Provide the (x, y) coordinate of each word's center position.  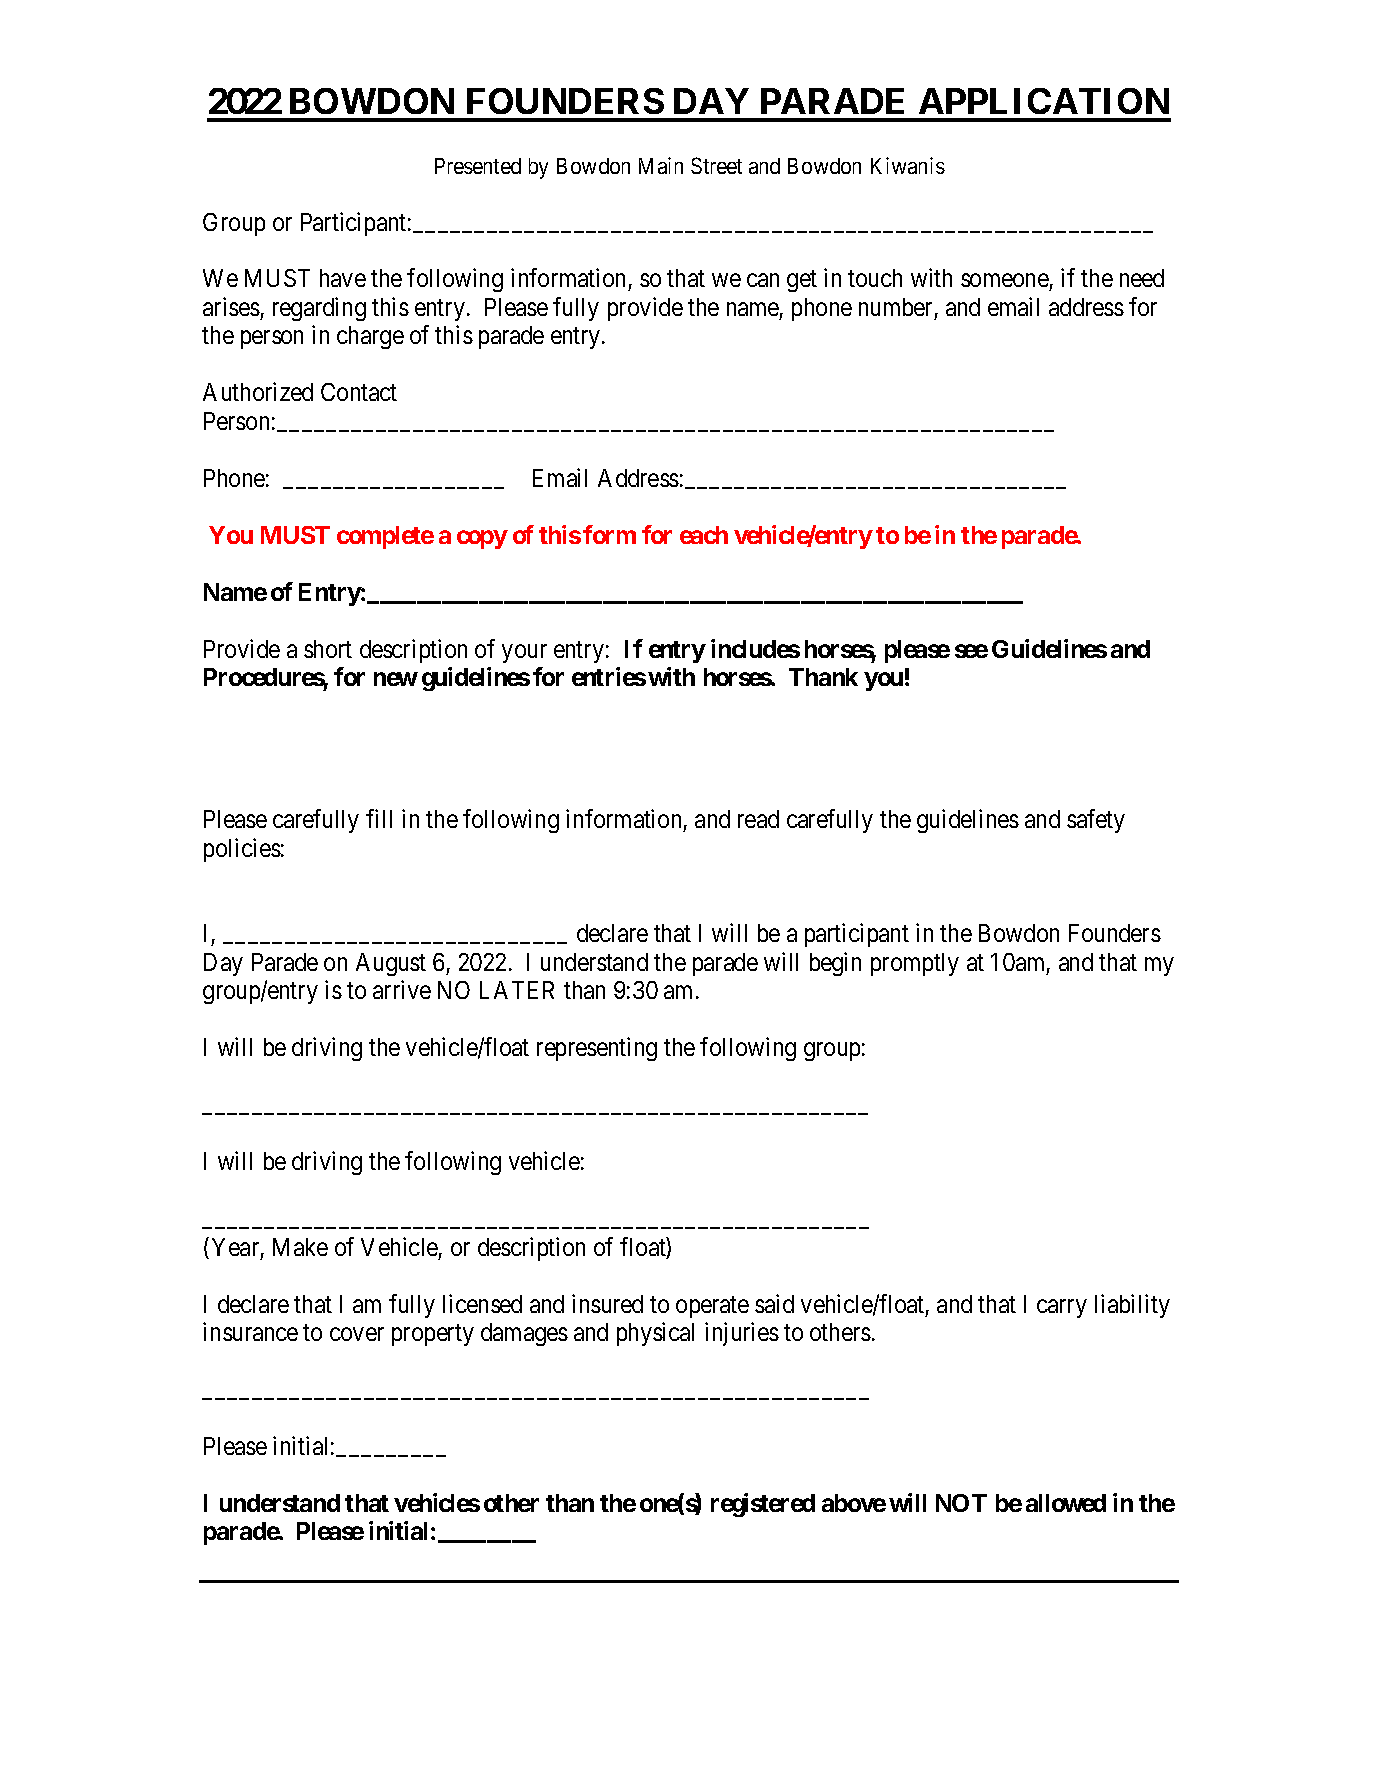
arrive (402, 990)
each (704, 535)
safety (1096, 821)
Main (661, 165)
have (343, 278)
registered (763, 1505)
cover (357, 1334)
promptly (915, 964)
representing (597, 1049)
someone (1005, 280)
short (328, 649)
